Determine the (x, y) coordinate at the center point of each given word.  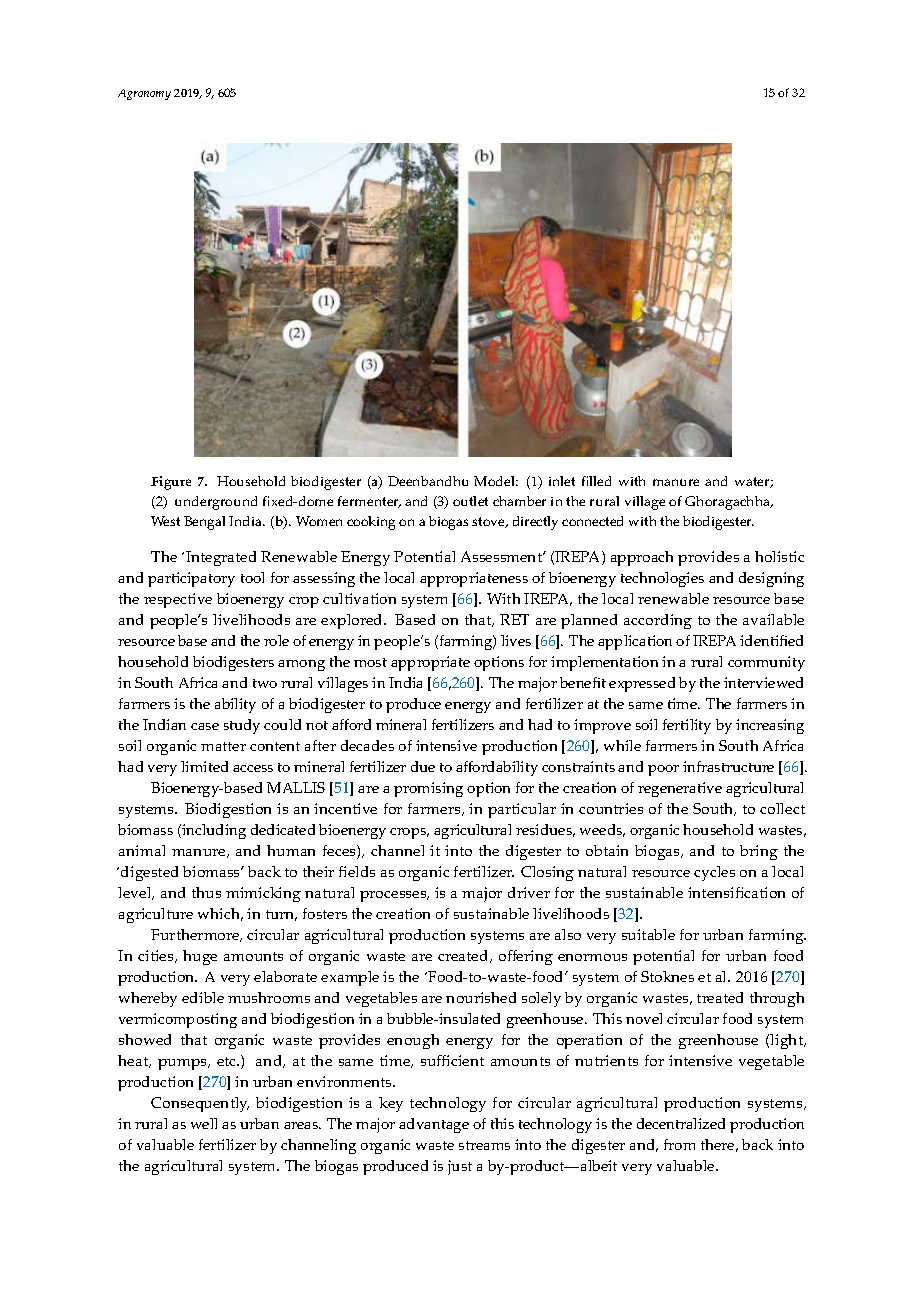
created (464, 956)
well (204, 1123)
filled (596, 481)
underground (216, 503)
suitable (648, 934)
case (205, 726)
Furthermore (196, 935)
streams (484, 1145)
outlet (470, 501)
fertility (687, 726)
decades (367, 745)
